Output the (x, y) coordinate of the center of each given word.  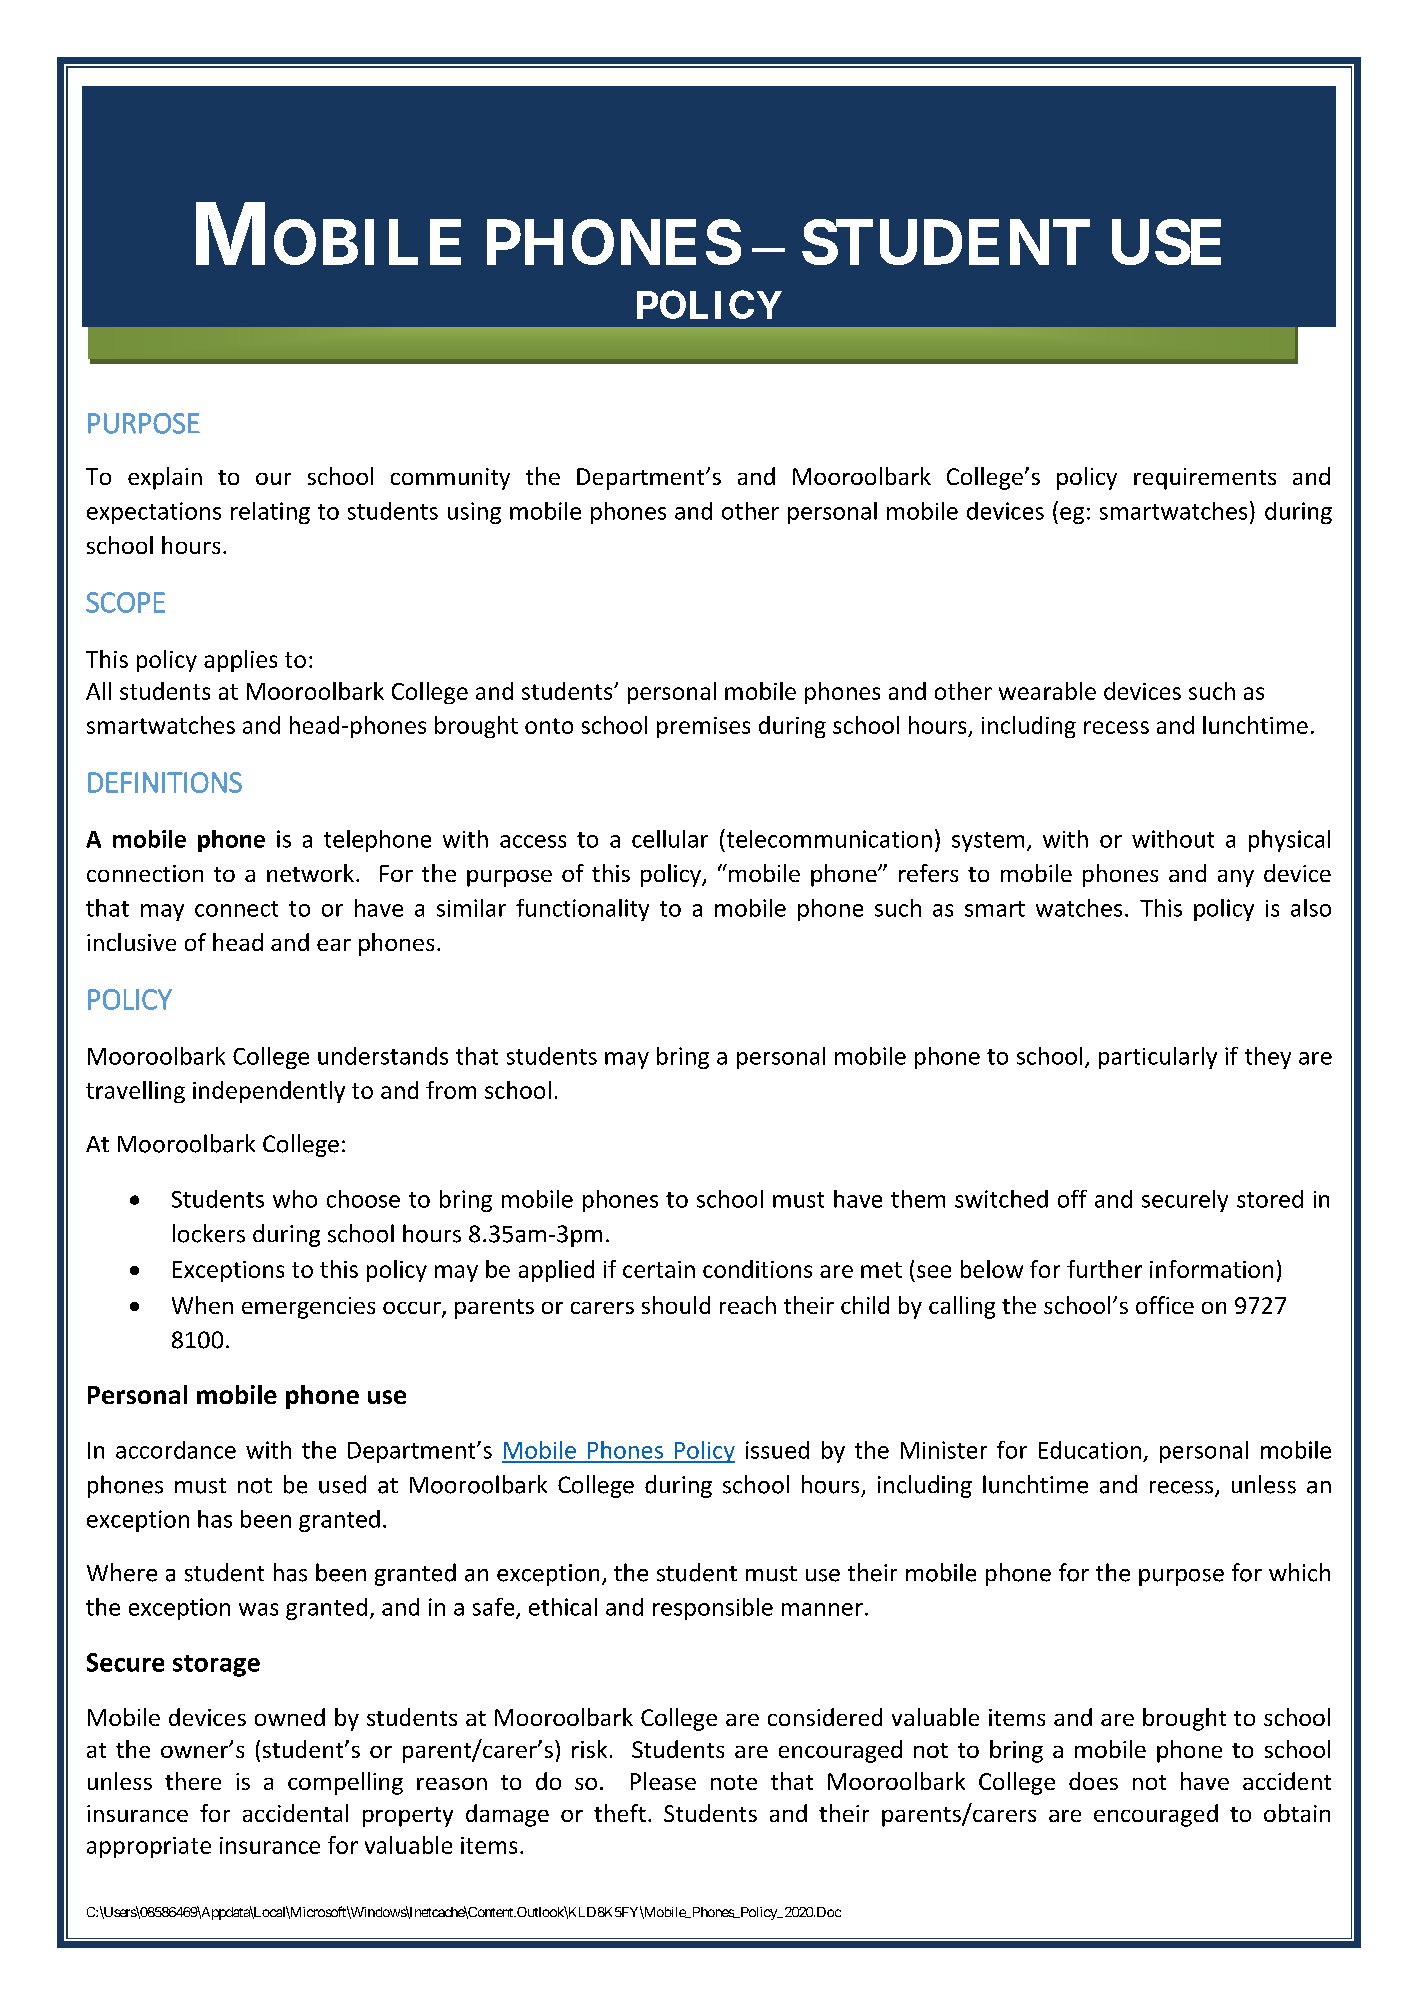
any (1236, 878)
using (474, 513)
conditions (757, 1269)
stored (1270, 1199)
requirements (1205, 479)
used (342, 1484)
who (295, 1199)
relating (270, 513)
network (312, 873)
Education (1090, 1450)
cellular (670, 839)
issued (777, 1450)
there (193, 1781)
